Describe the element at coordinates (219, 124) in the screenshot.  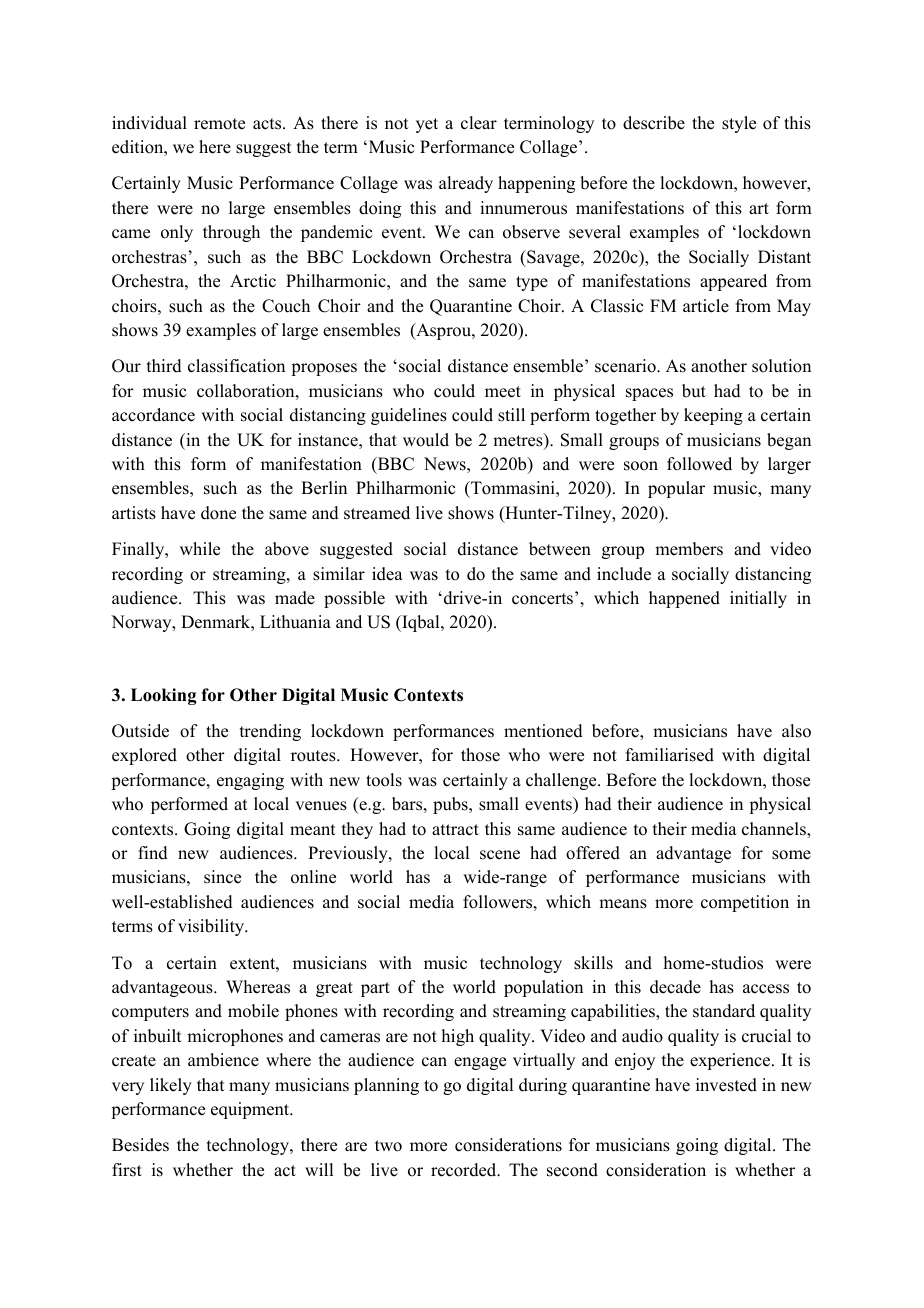
I see `remote` at that location.
